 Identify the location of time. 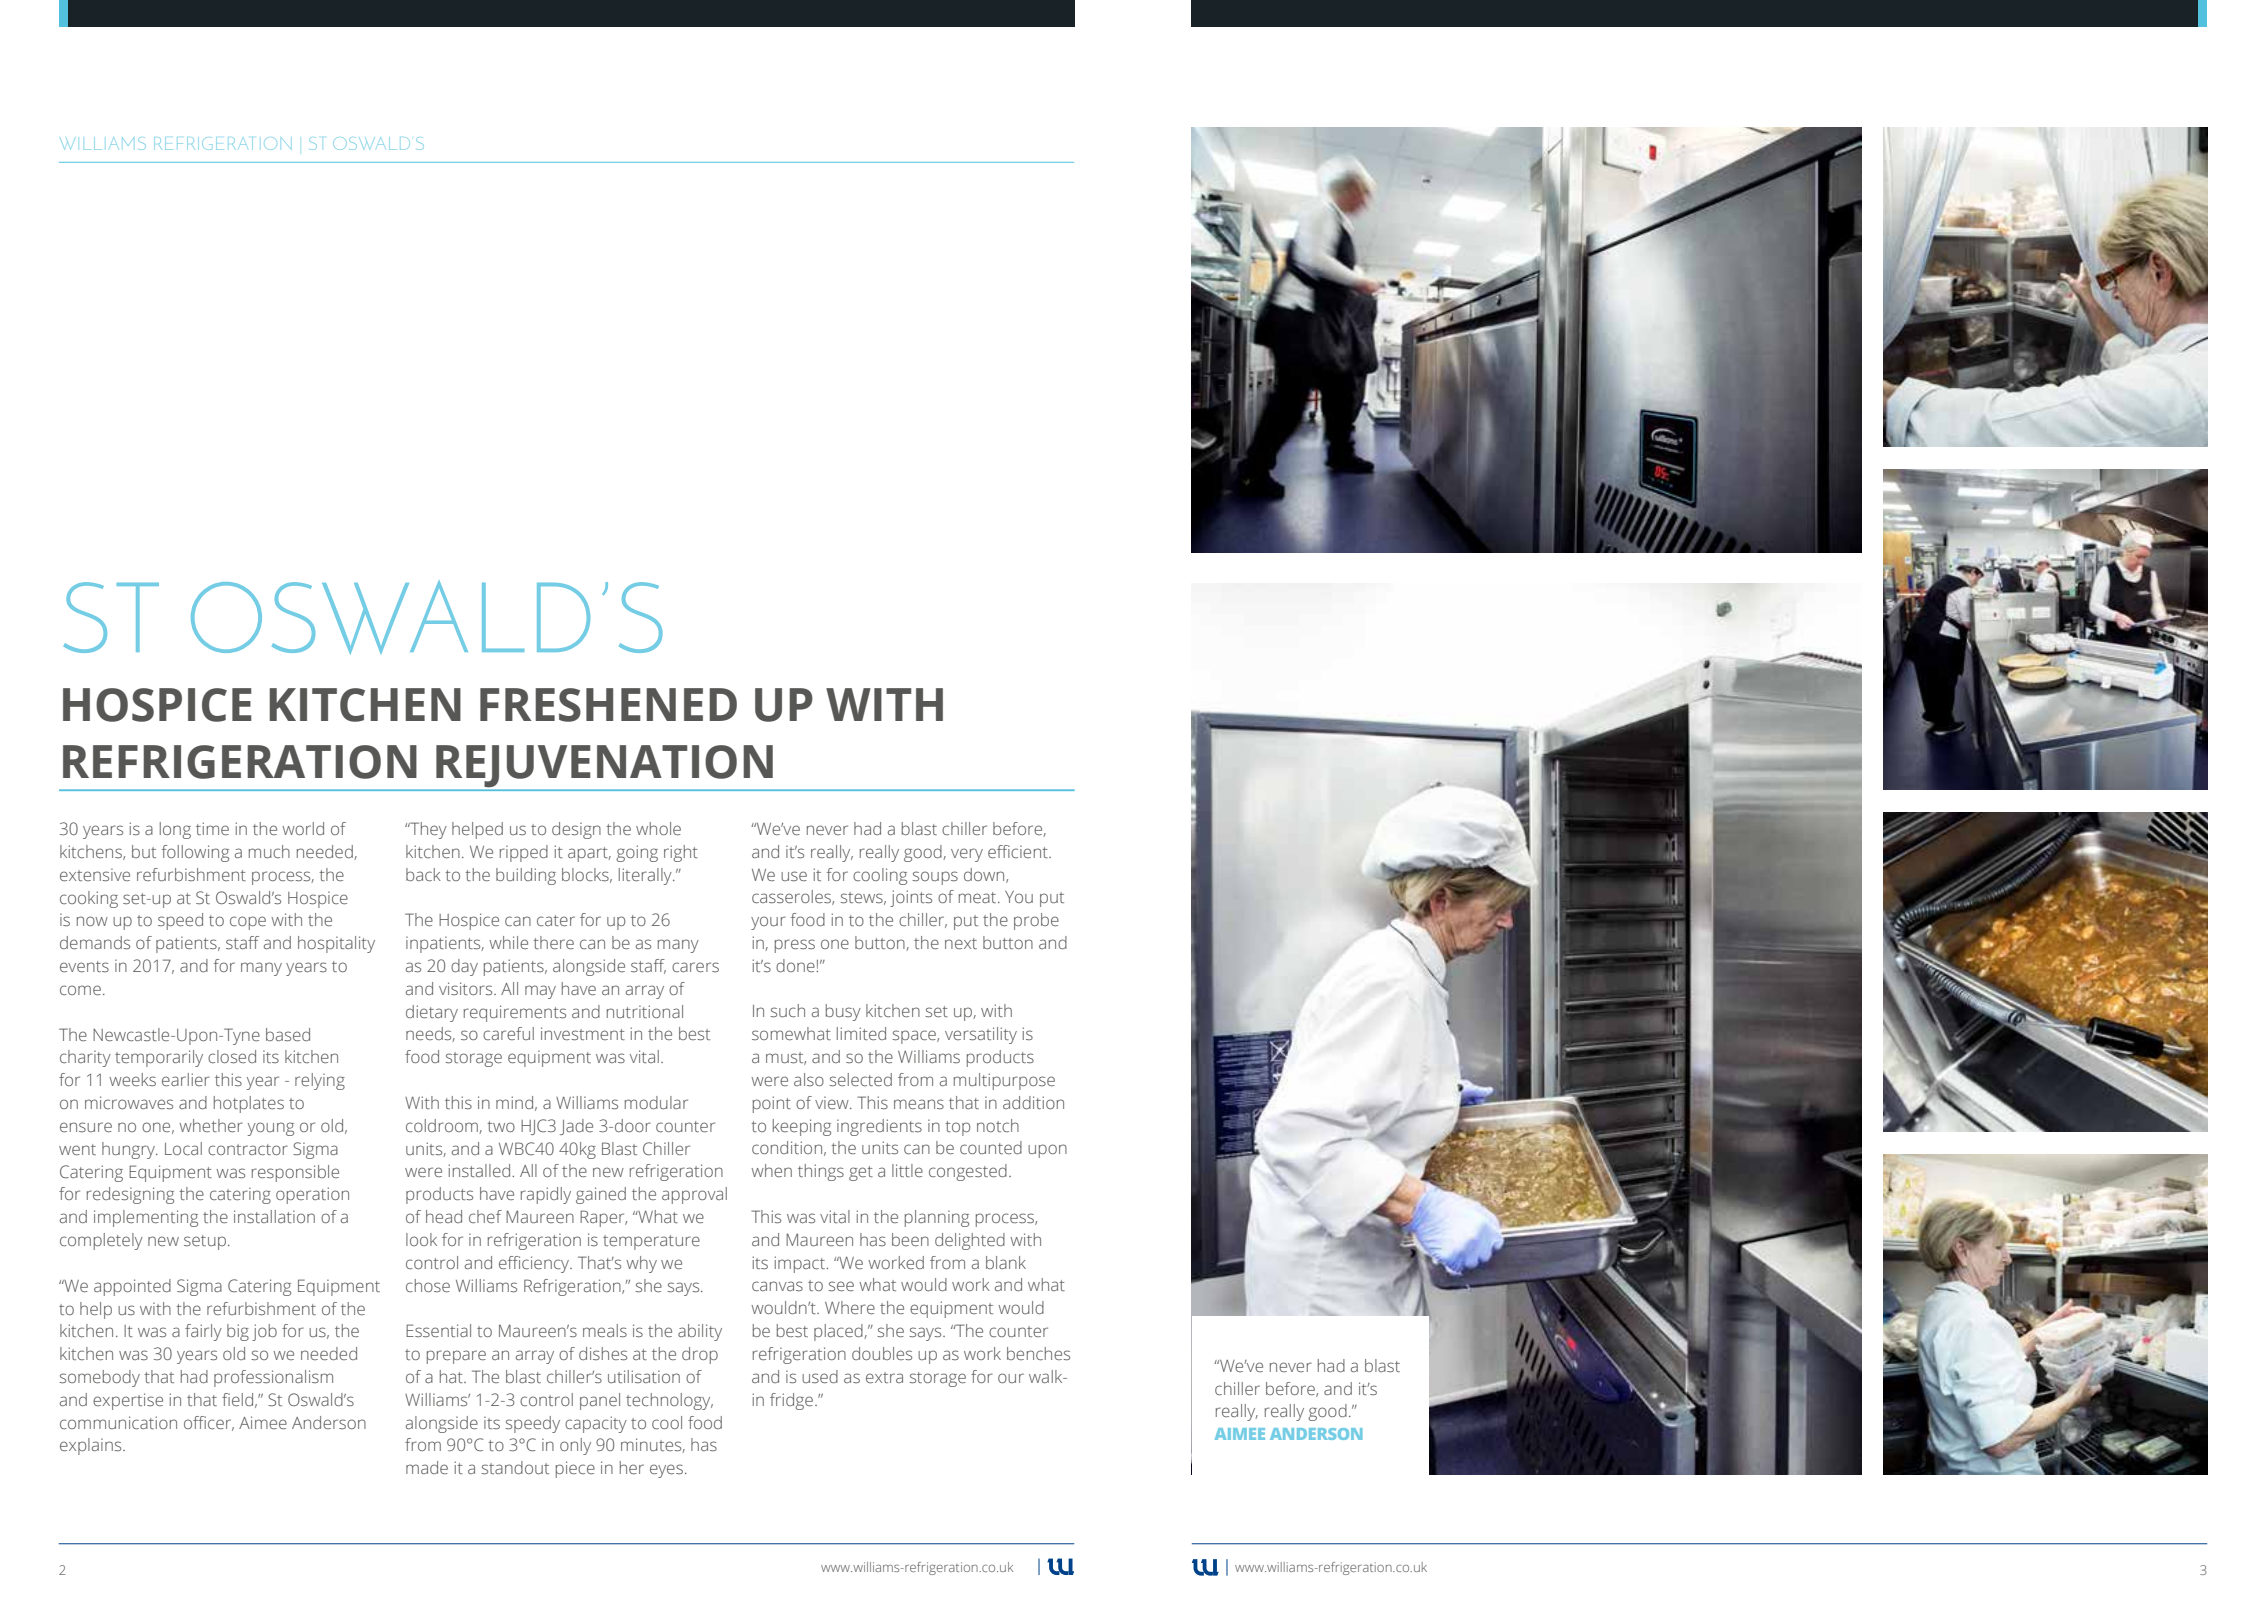
(212, 828).
